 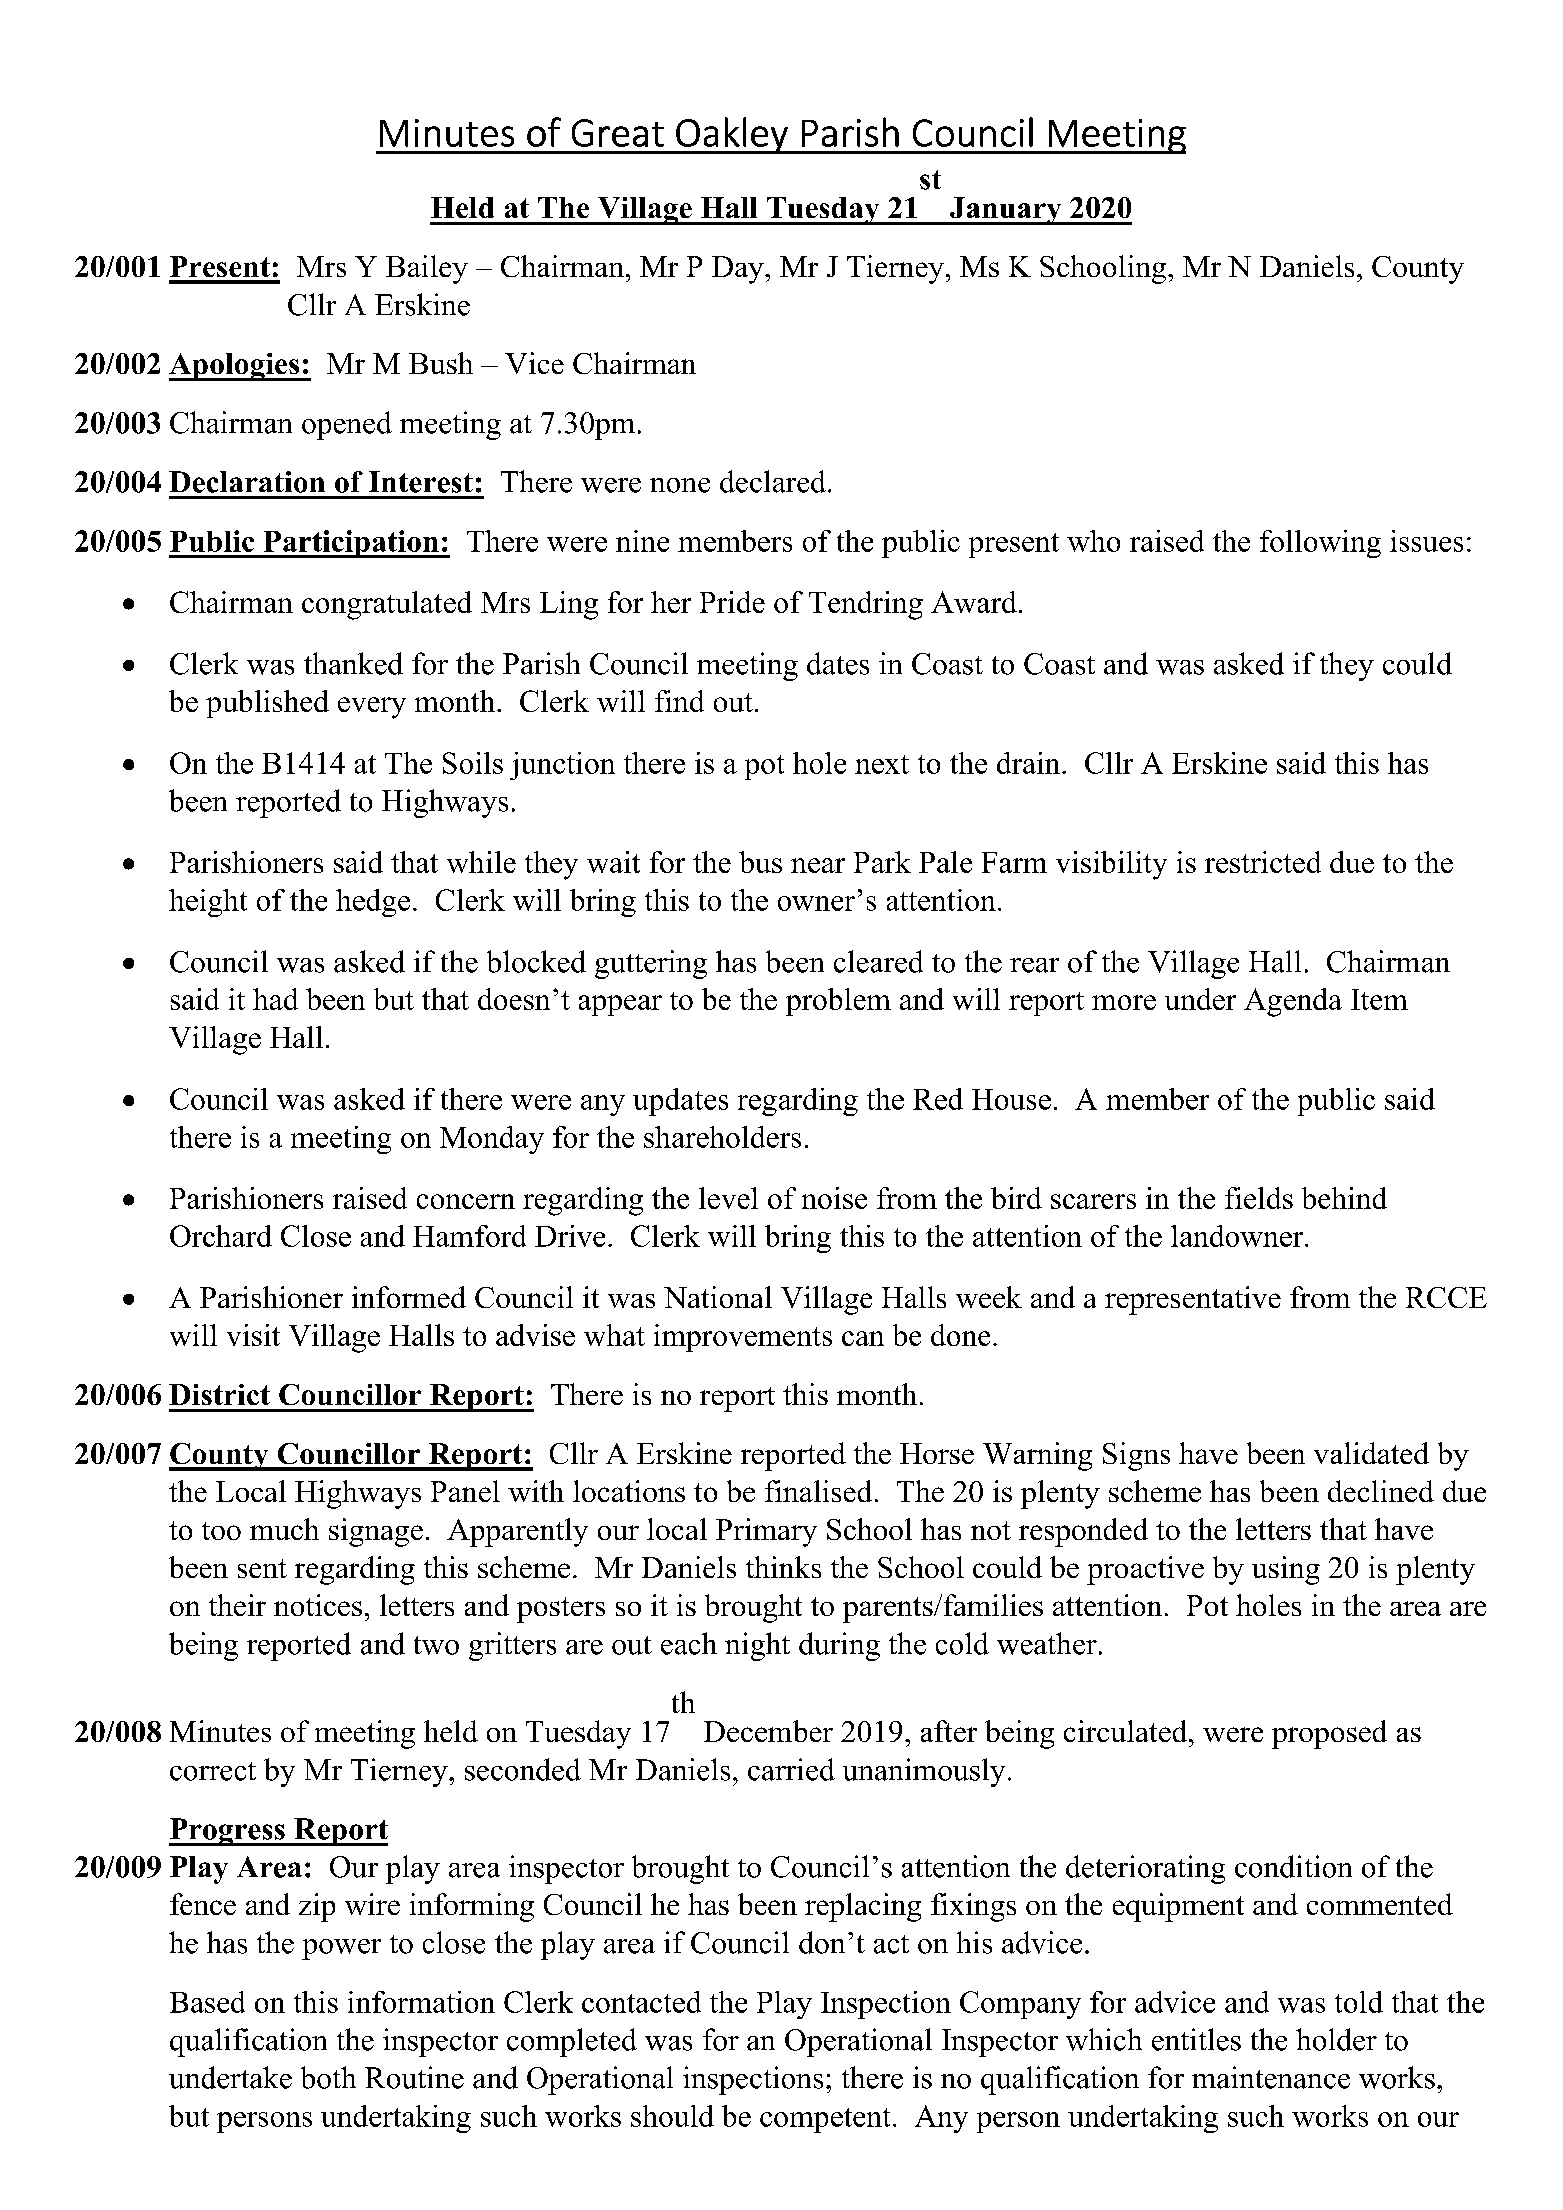 What do you see at coordinates (732, 135) in the screenshot?
I see `Oakley` at bounding box center [732, 135].
